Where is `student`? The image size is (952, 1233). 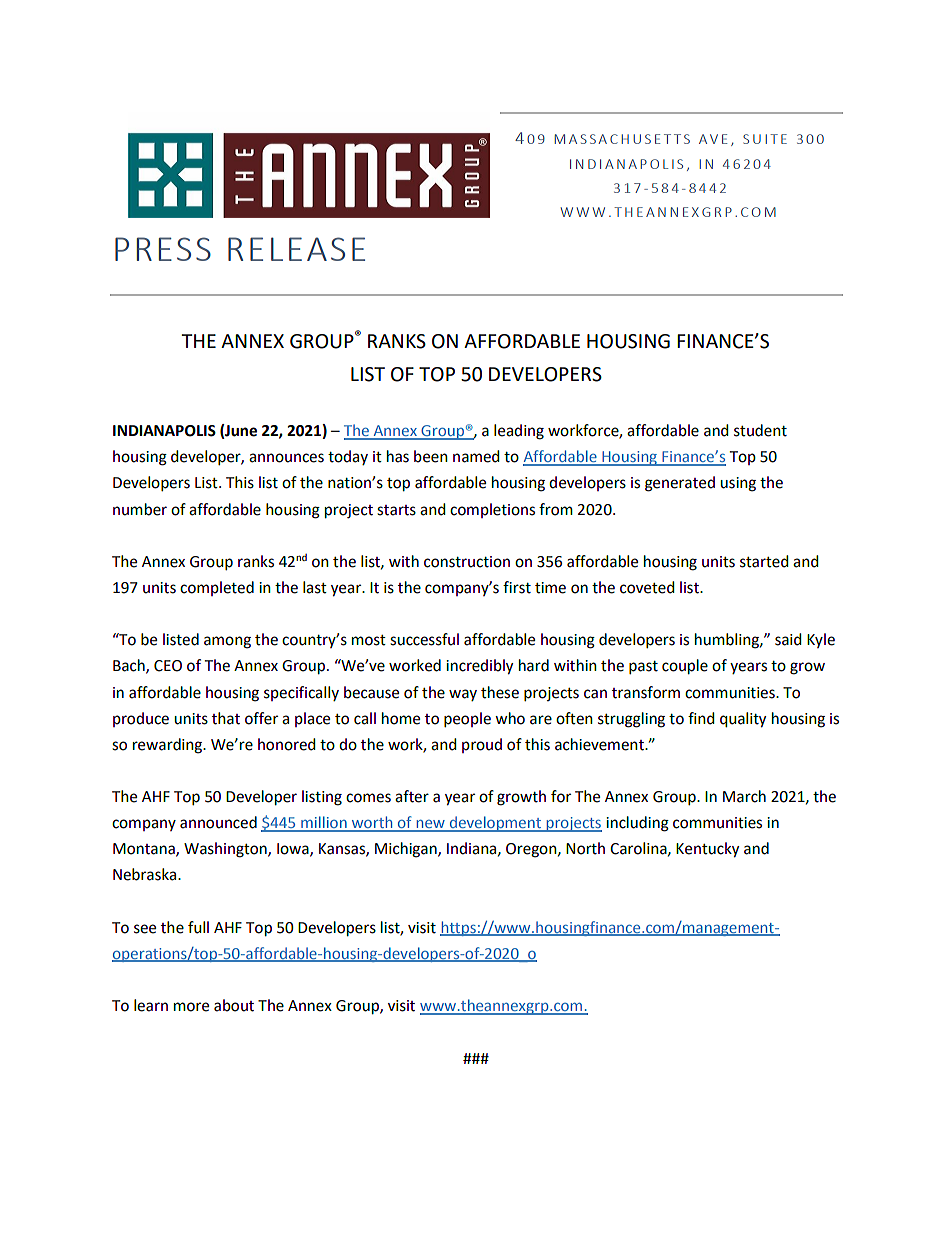 student is located at coordinates (760, 430).
